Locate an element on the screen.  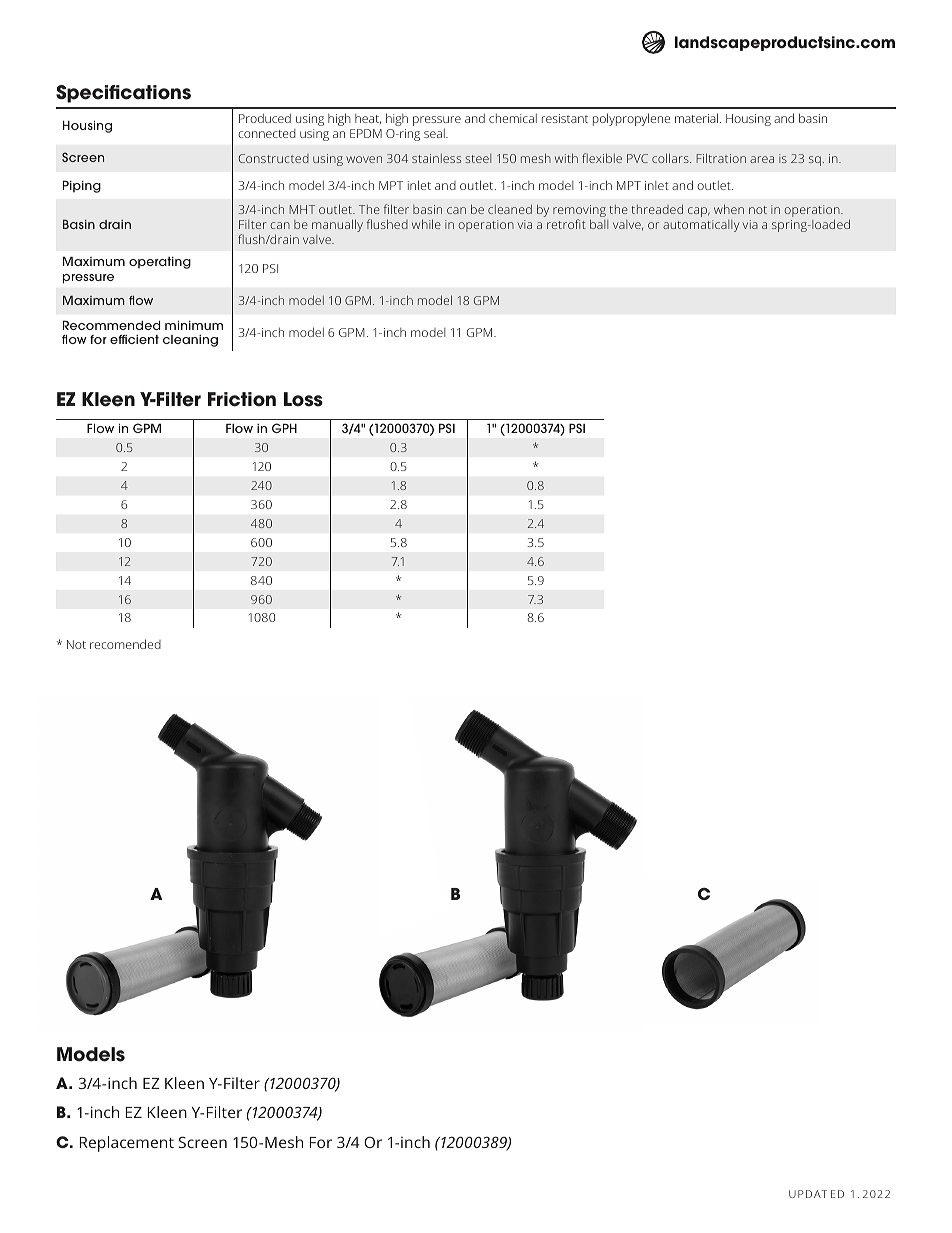
Specifications is located at coordinates (123, 94).
